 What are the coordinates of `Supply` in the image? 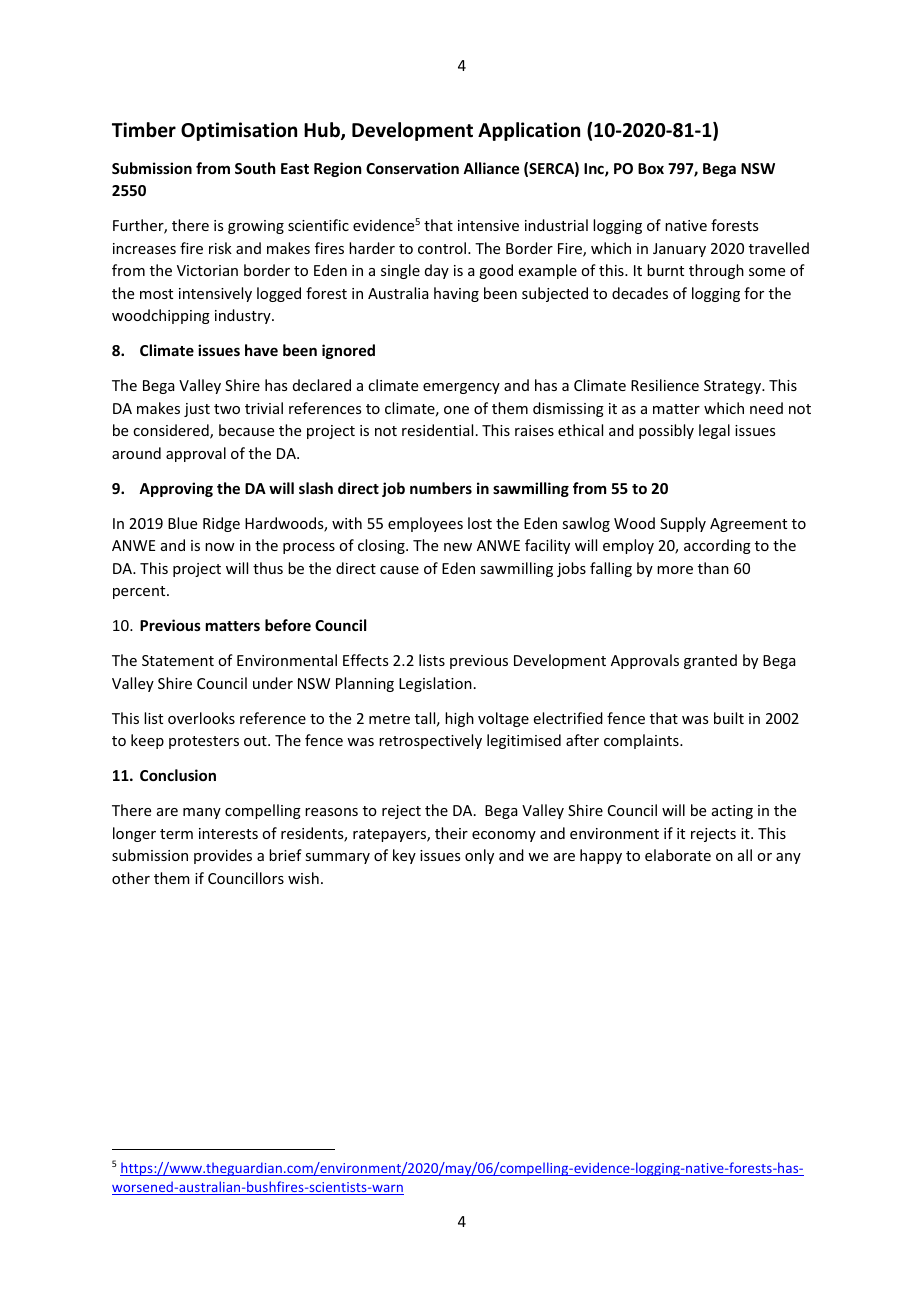 It's located at (683, 524).
